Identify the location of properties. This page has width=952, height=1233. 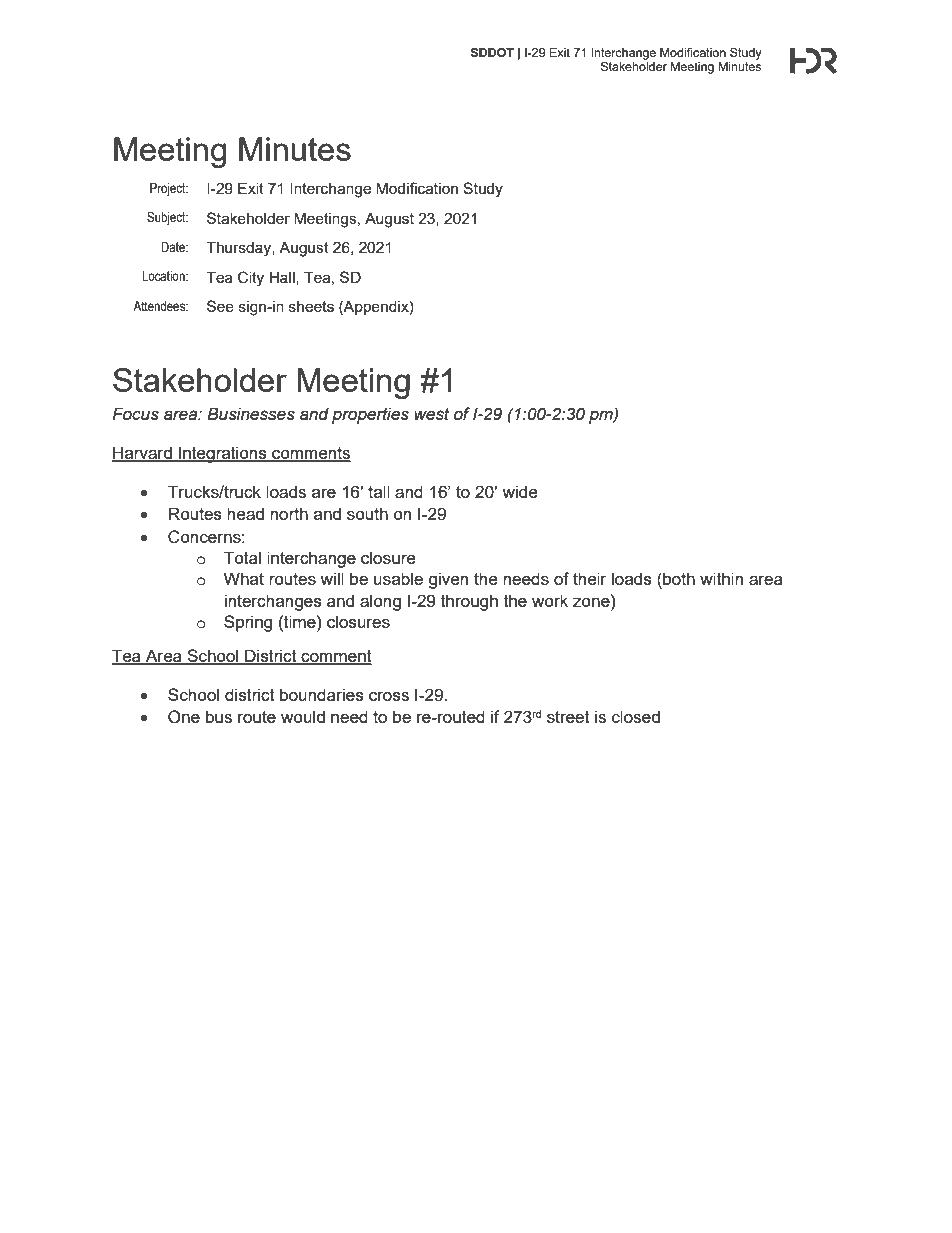
(370, 415).
